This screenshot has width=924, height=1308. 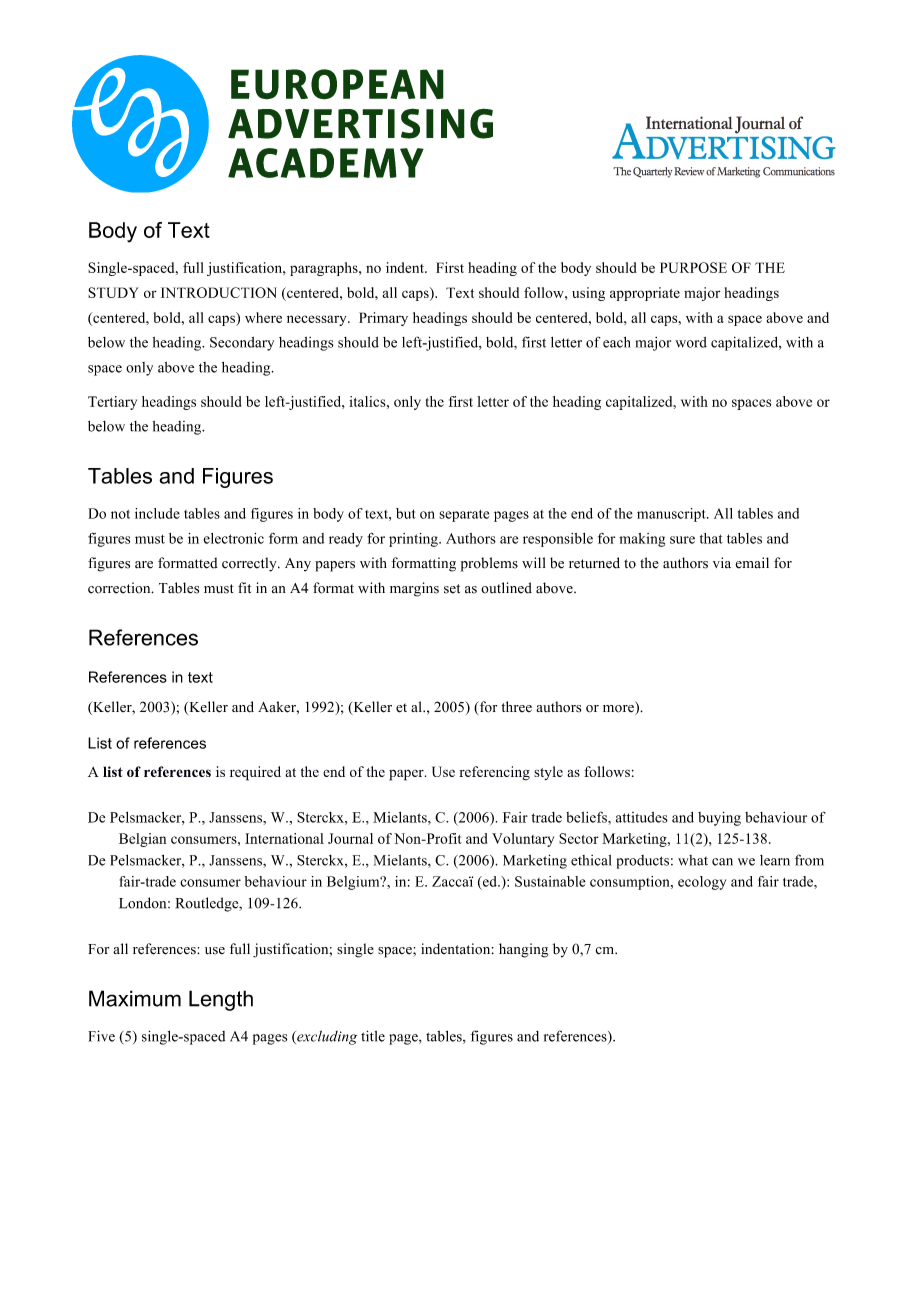 What do you see at coordinates (157, 513) in the screenshot?
I see `include` at bounding box center [157, 513].
